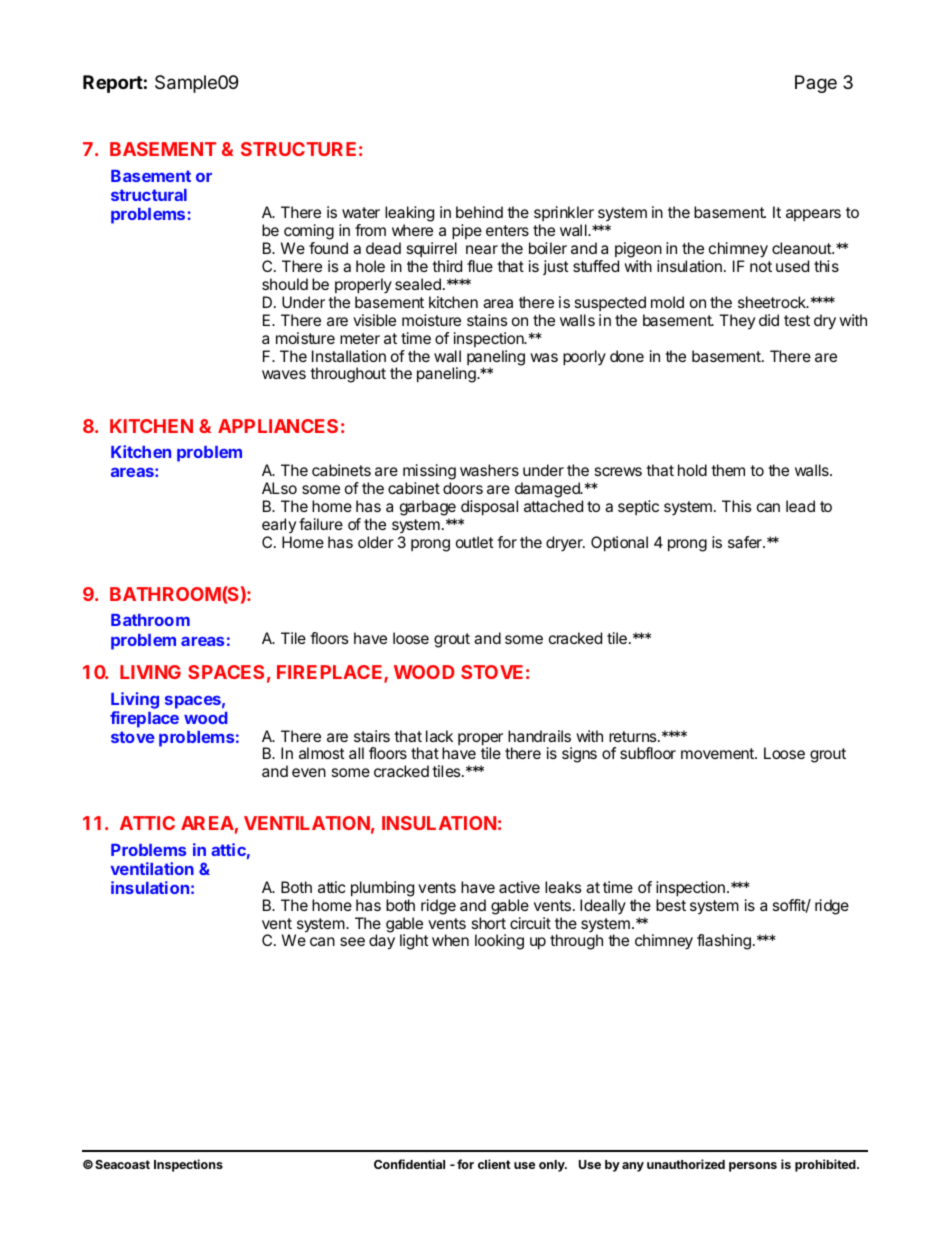 This screenshot has height=1233, width=952. Describe the element at coordinates (746, 542) in the screenshot. I see `safer` at that location.
